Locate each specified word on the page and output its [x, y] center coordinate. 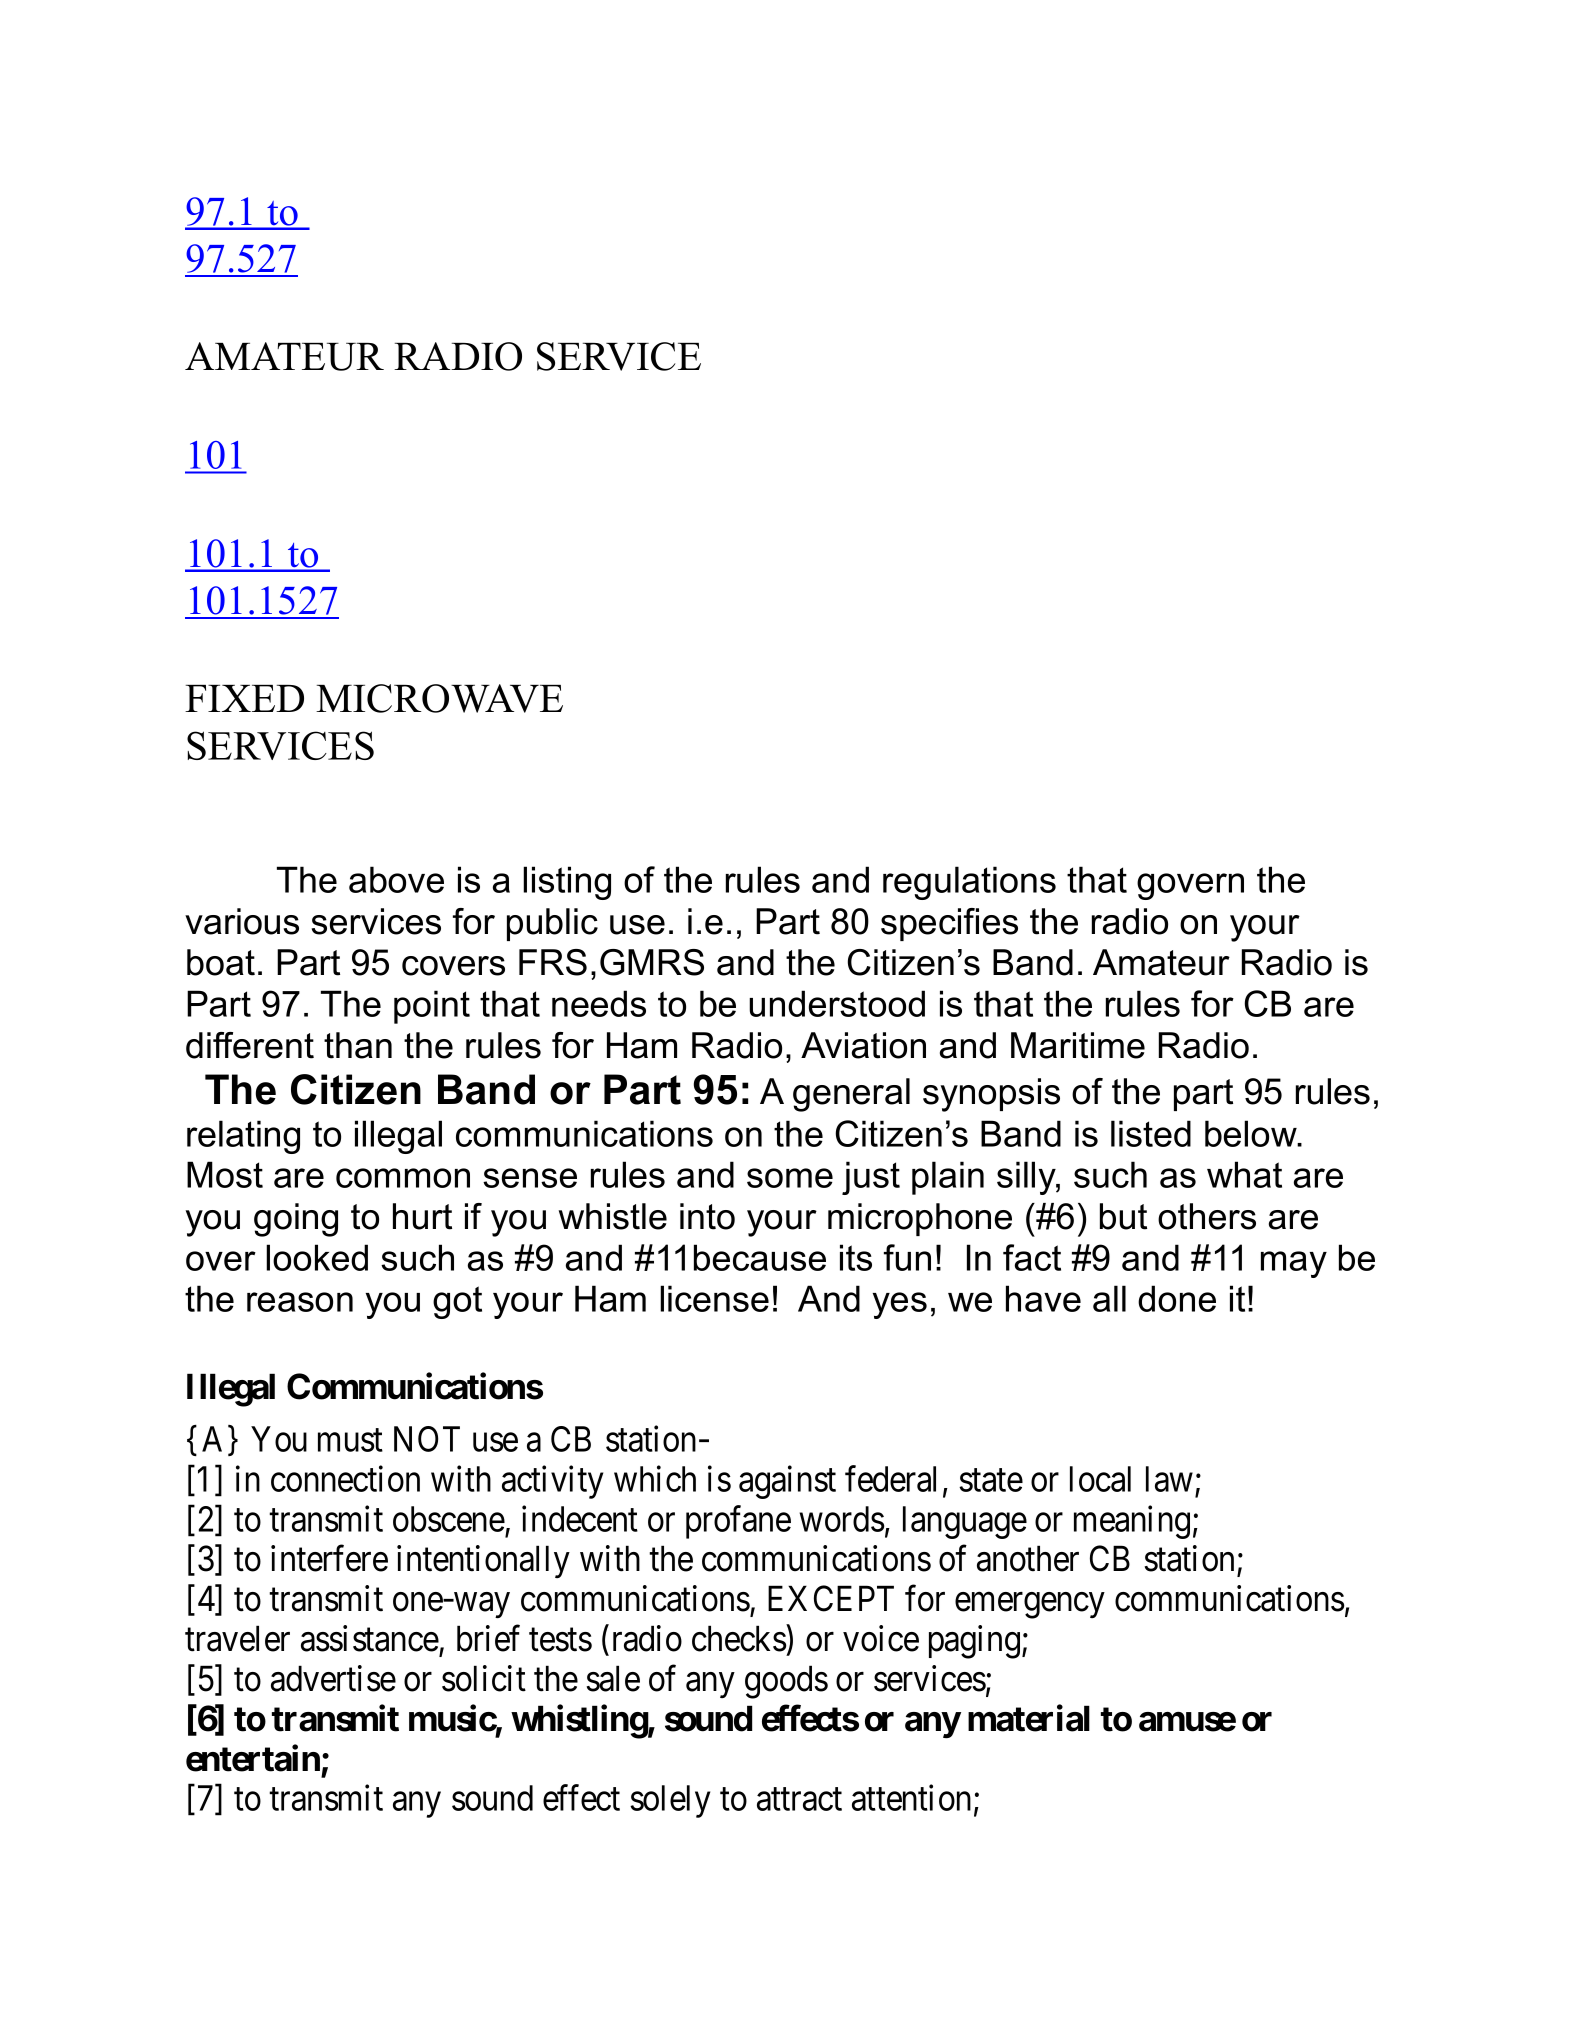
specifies [949, 924]
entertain [253, 1758]
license [714, 1298]
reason [300, 1302]
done [1177, 1298]
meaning [1132, 1522]
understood [837, 1003]
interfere [329, 1558]
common [403, 1178]
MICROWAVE [439, 698]
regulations [969, 883]
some [790, 1178]
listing [567, 883]
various [242, 921]
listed [1151, 1133]
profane [738, 1522]
